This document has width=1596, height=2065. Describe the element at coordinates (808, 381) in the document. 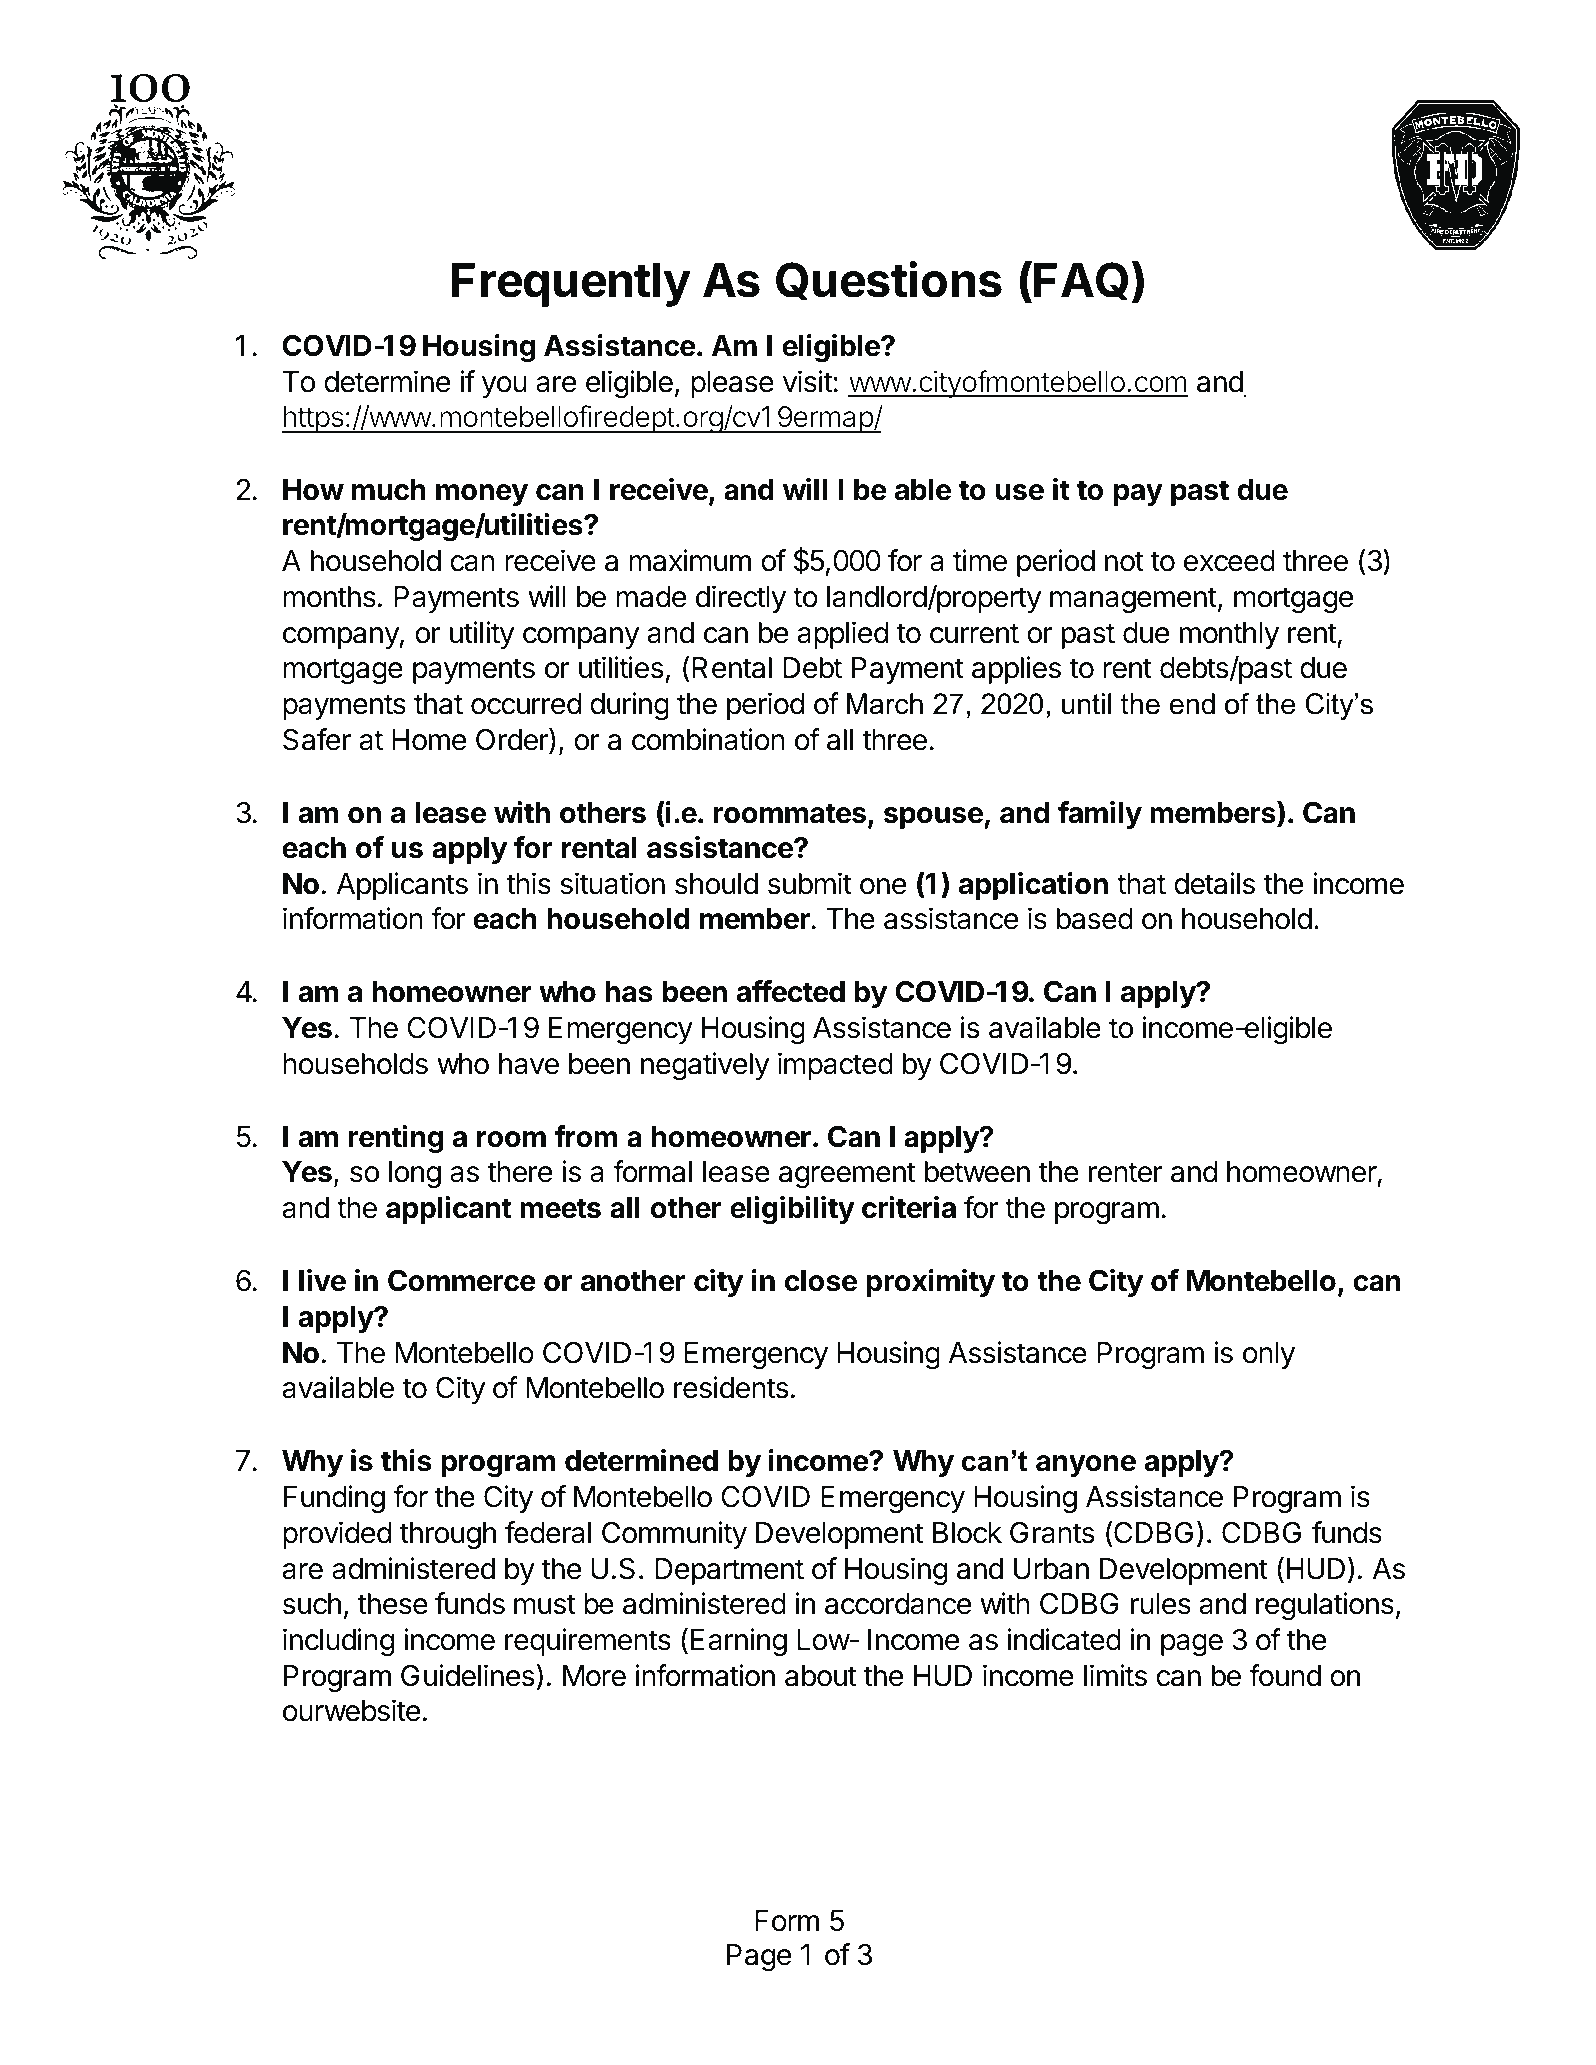

I see `visit` at that location.
